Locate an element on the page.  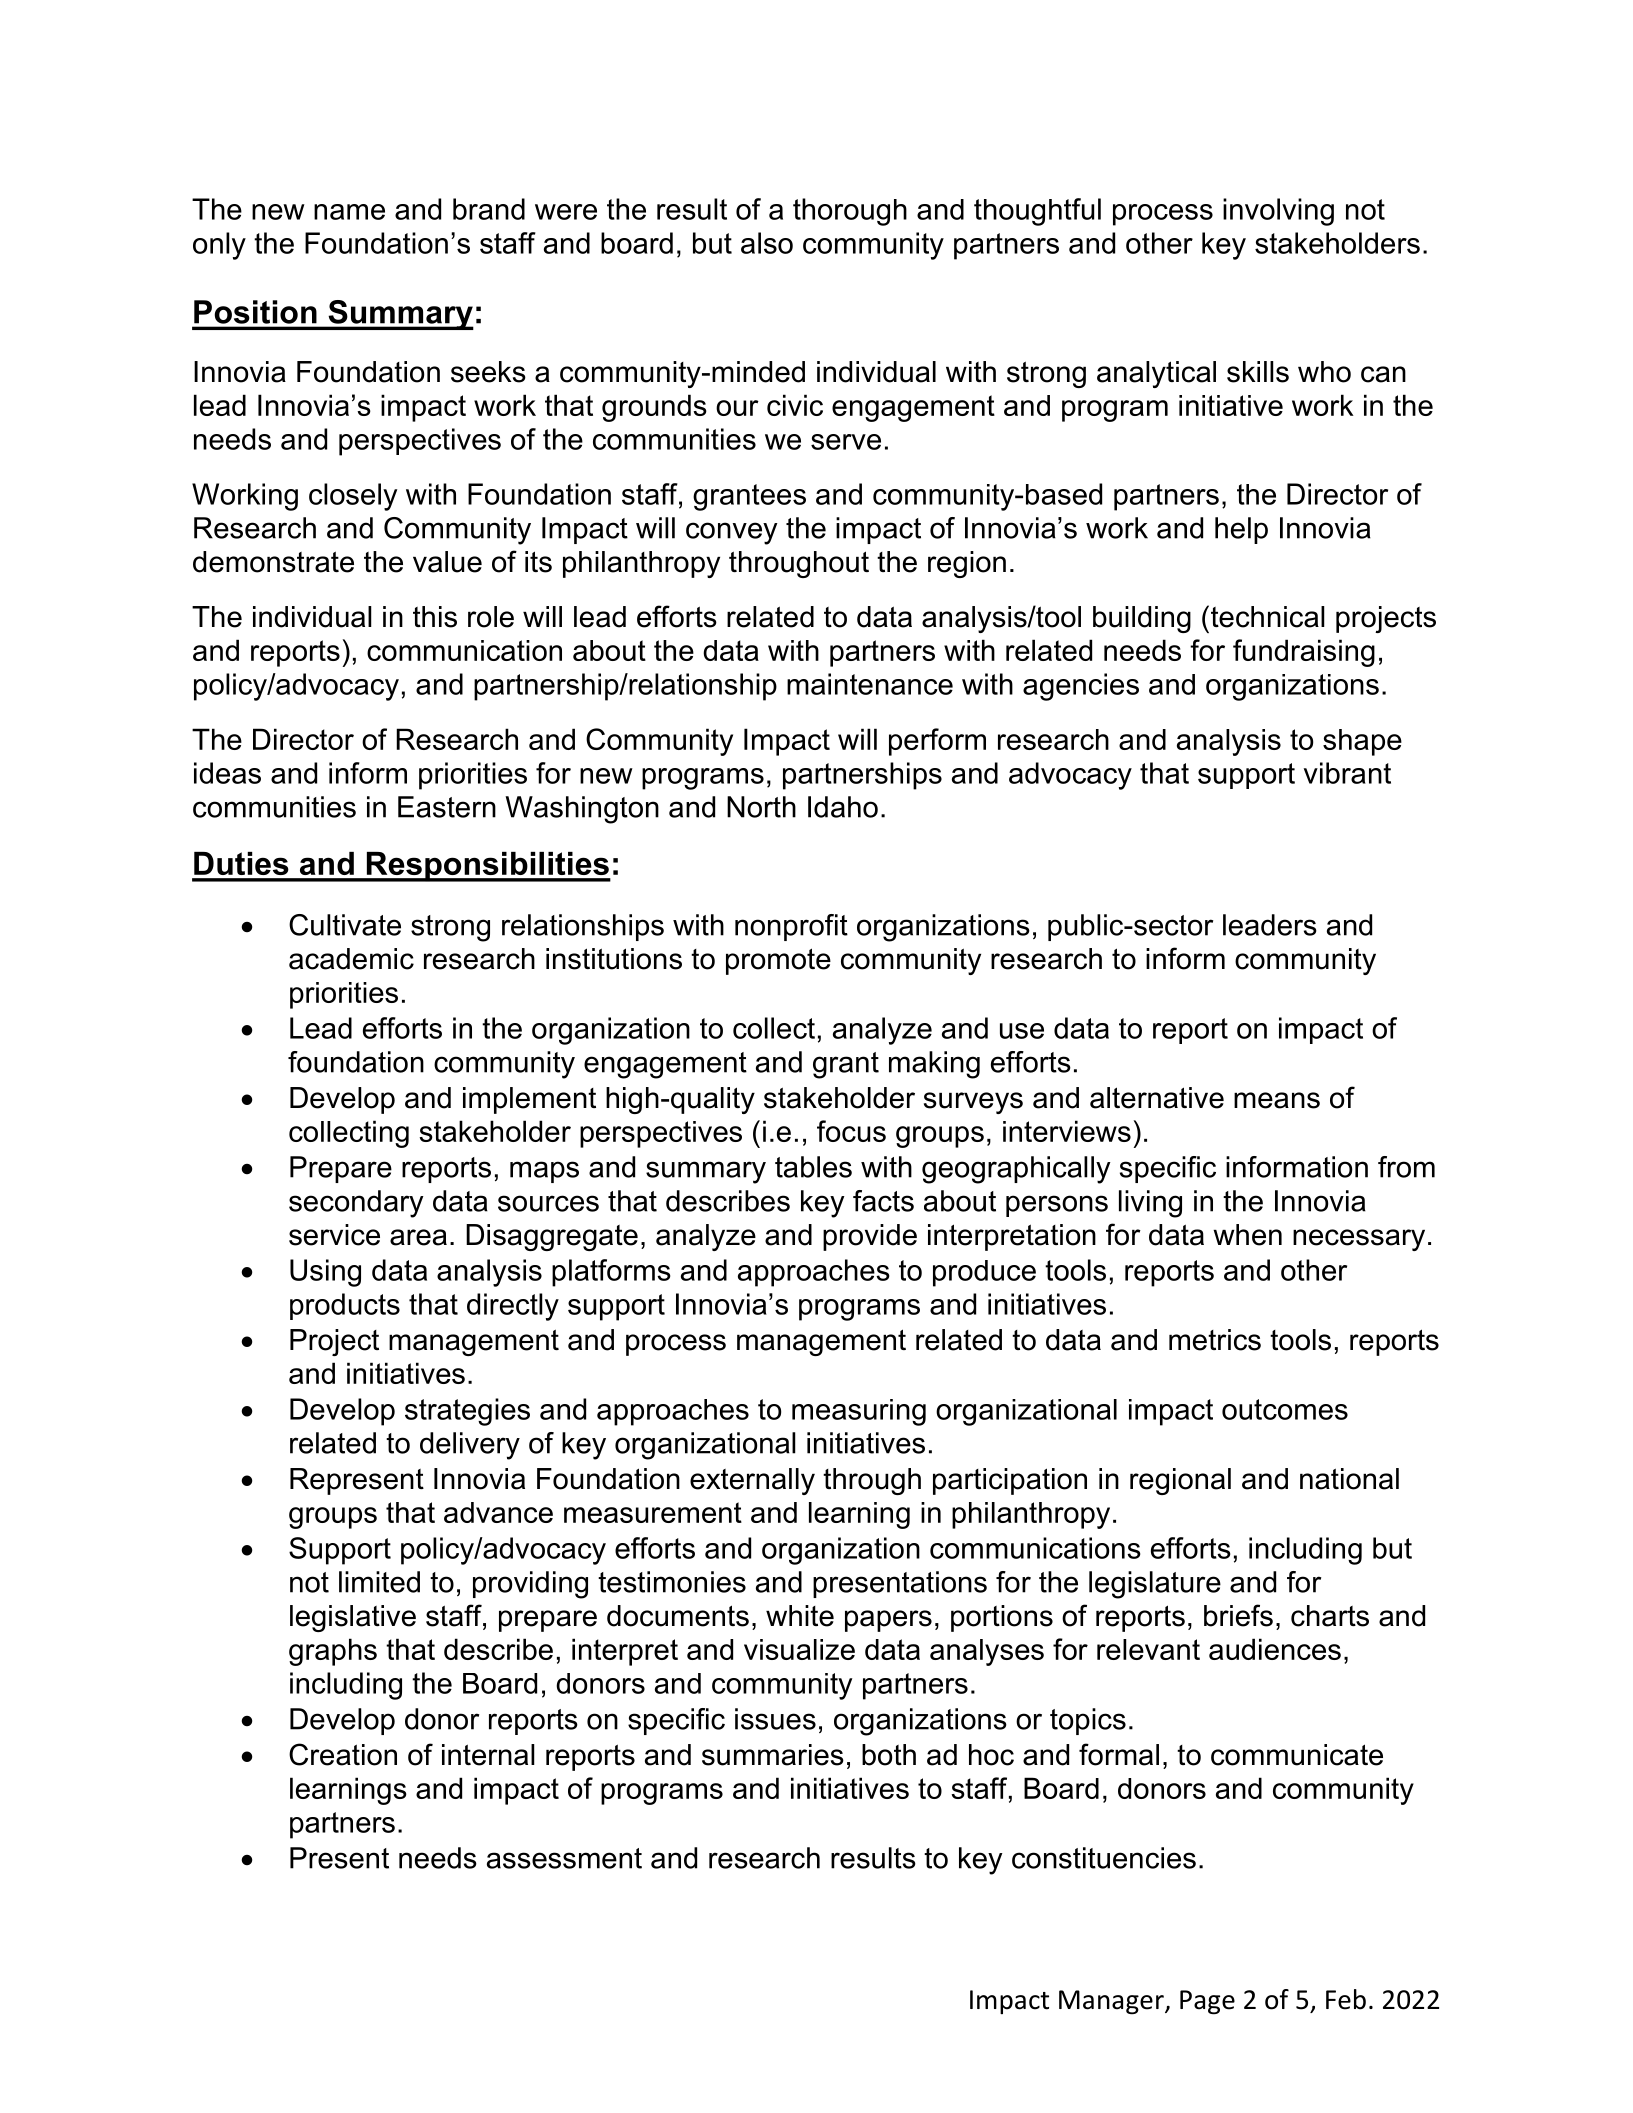
involving is located at coordinates (1278, 212).
